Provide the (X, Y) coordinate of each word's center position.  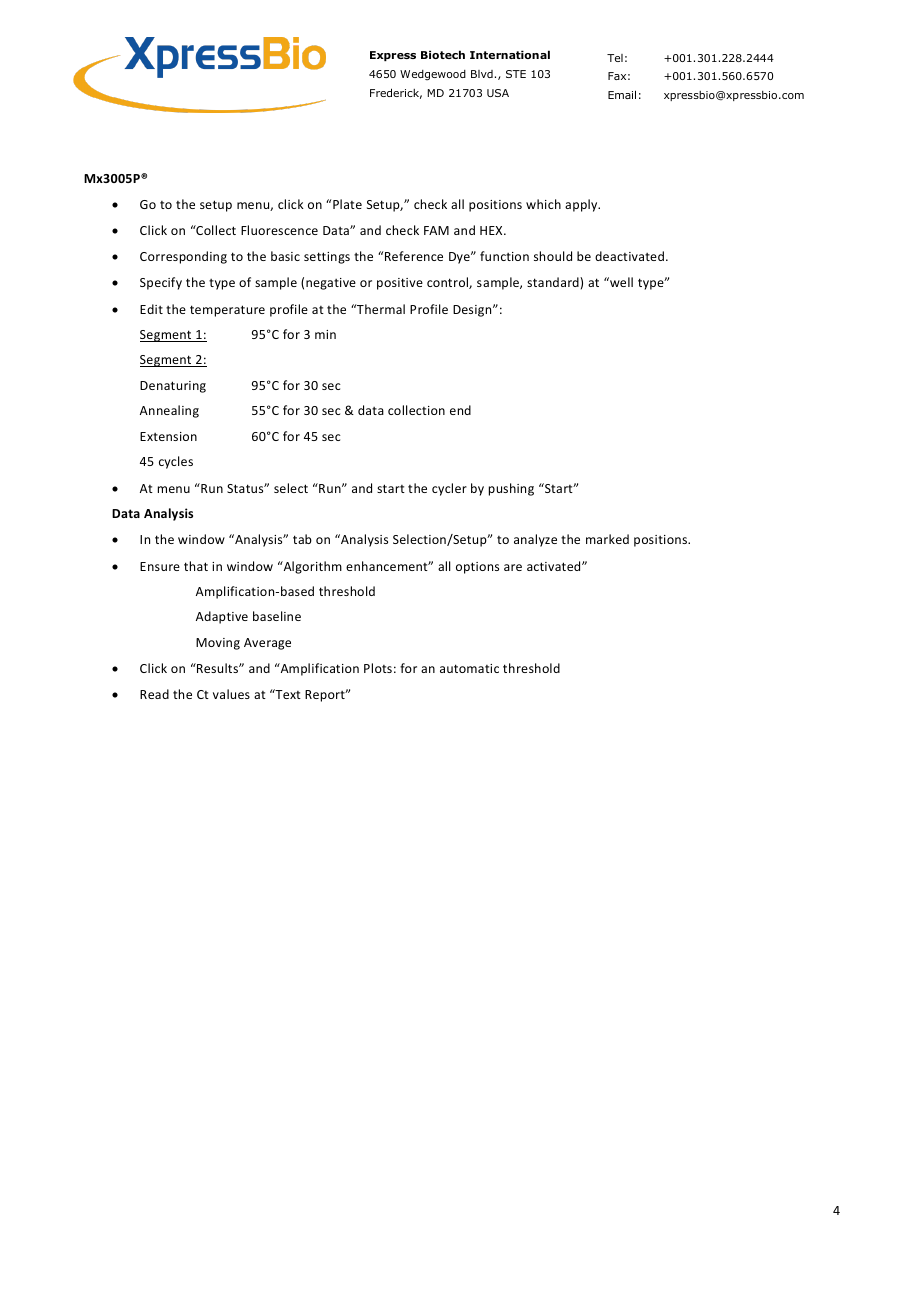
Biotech (443, 54)
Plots (378, 668)
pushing (511, 489)
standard (554, 282)
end (460, 410)
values (231, 694)
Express (393, 56)
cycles (176, 462)
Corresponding (183, 257)
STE (516, 74)
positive (400, 284)
